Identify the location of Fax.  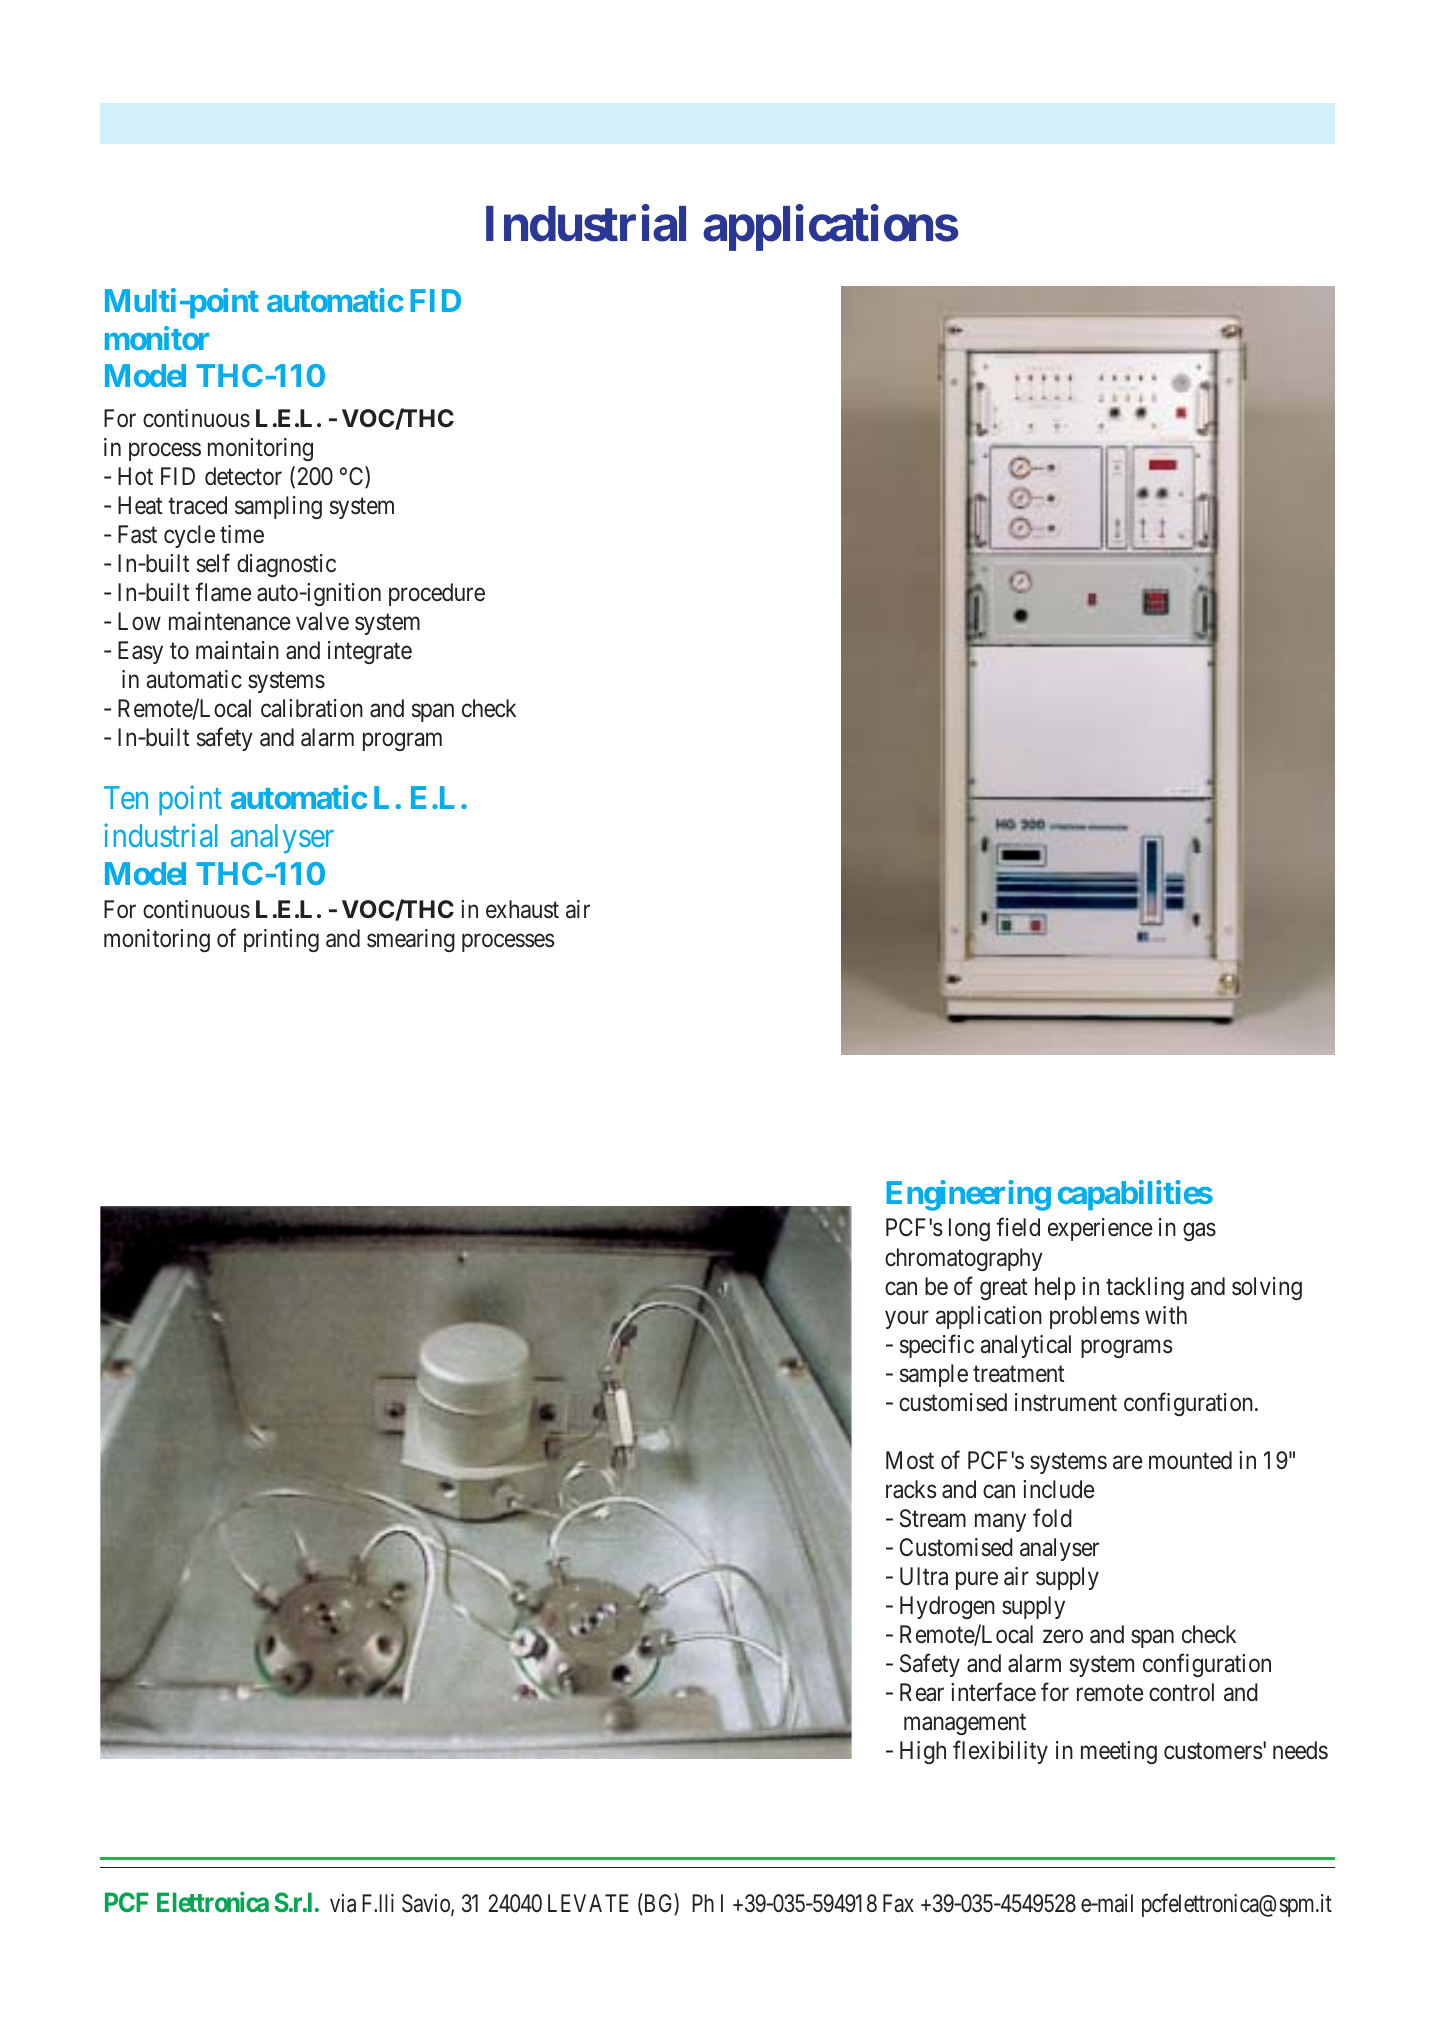
(898, 1903).
